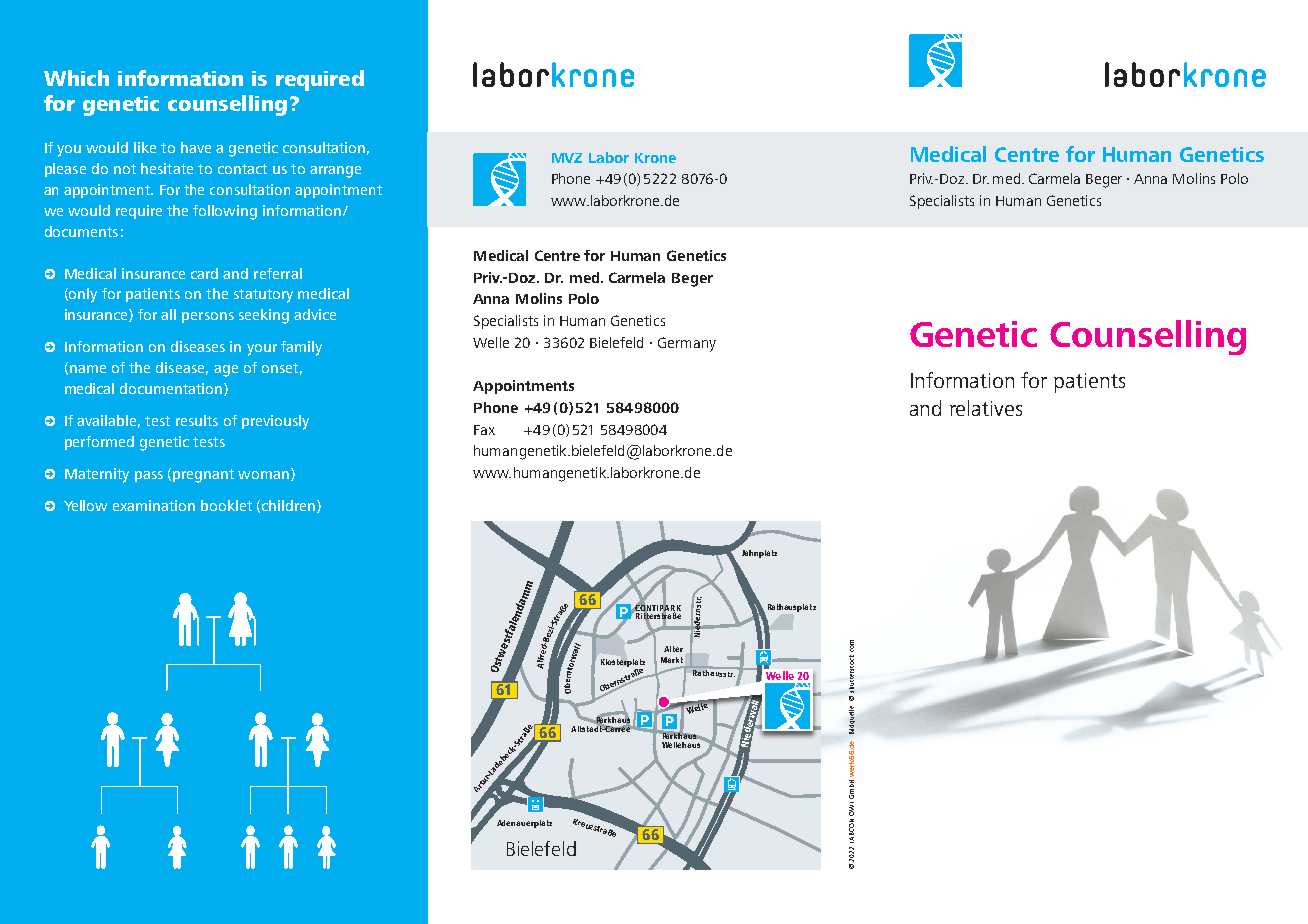  I want to click on Which, so click(76, 78).
